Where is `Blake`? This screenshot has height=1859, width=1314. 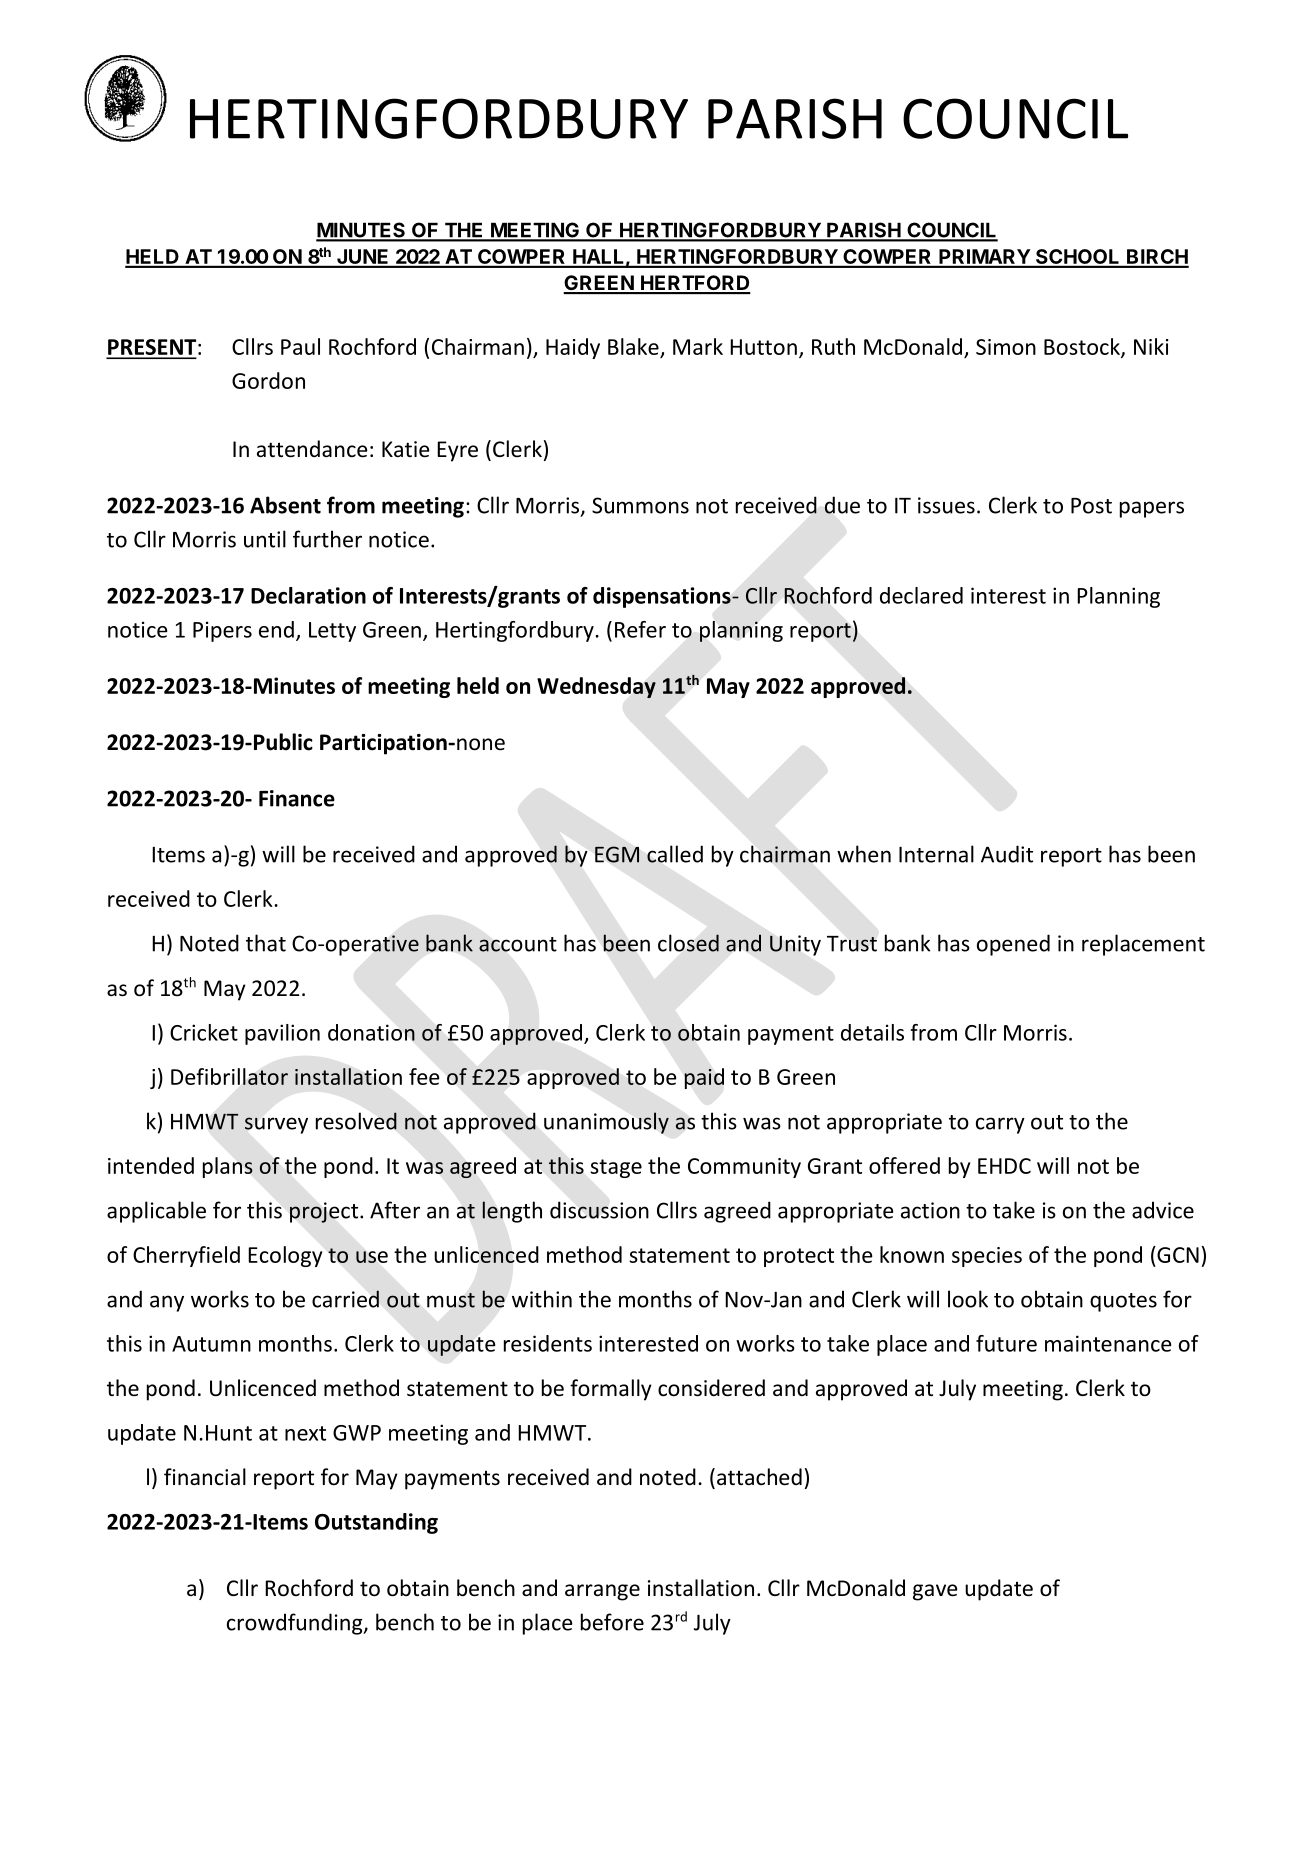
Blake is located at coordinates (633, 346).
